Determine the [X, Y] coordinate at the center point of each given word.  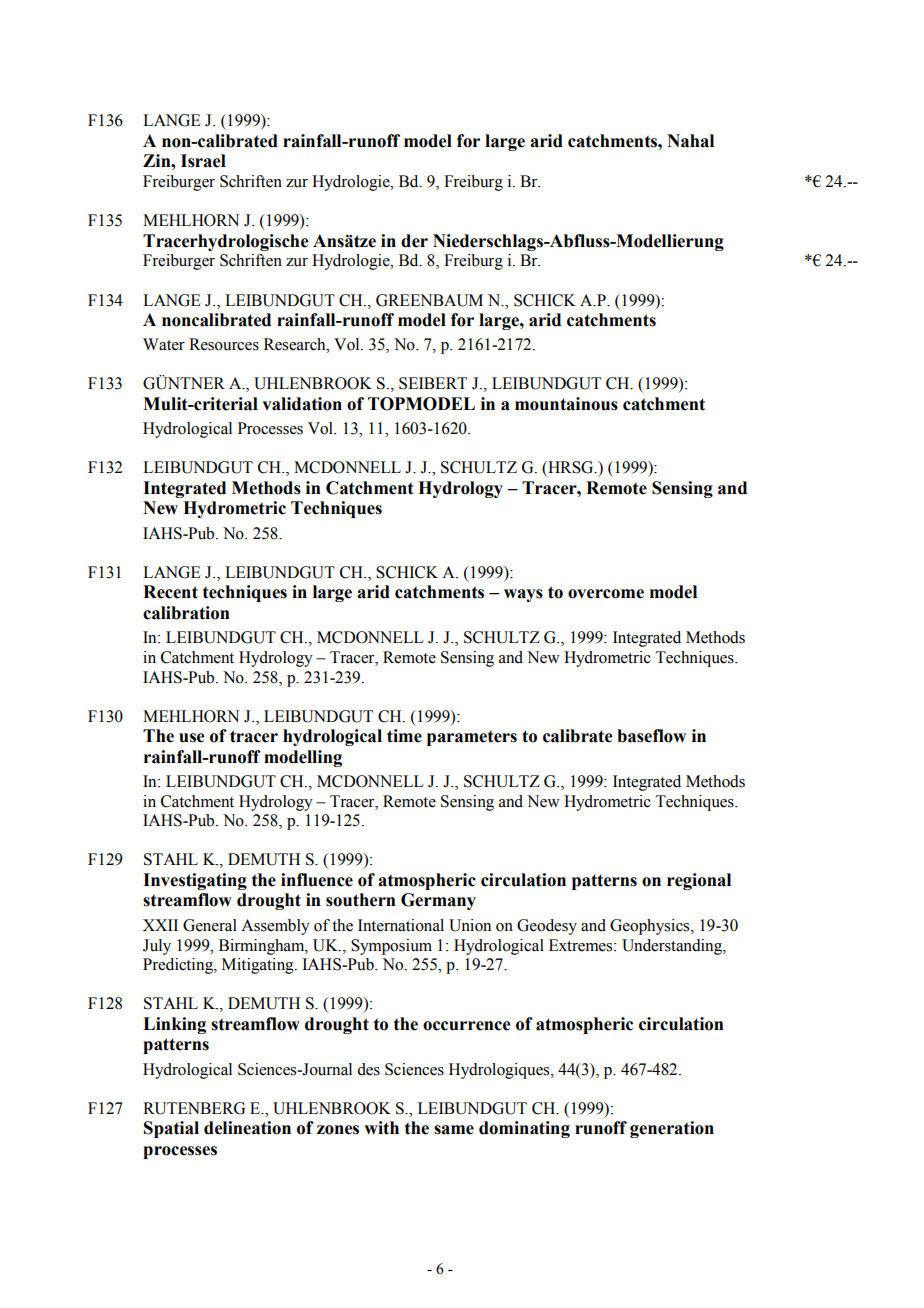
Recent [170, 592]
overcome [606, 594]
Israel [203, 161]
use [191, 738]
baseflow [651, 736]
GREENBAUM [429, 300]
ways [523, 595]
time [404, 736]
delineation [247, 1128]
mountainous [566, 404]
